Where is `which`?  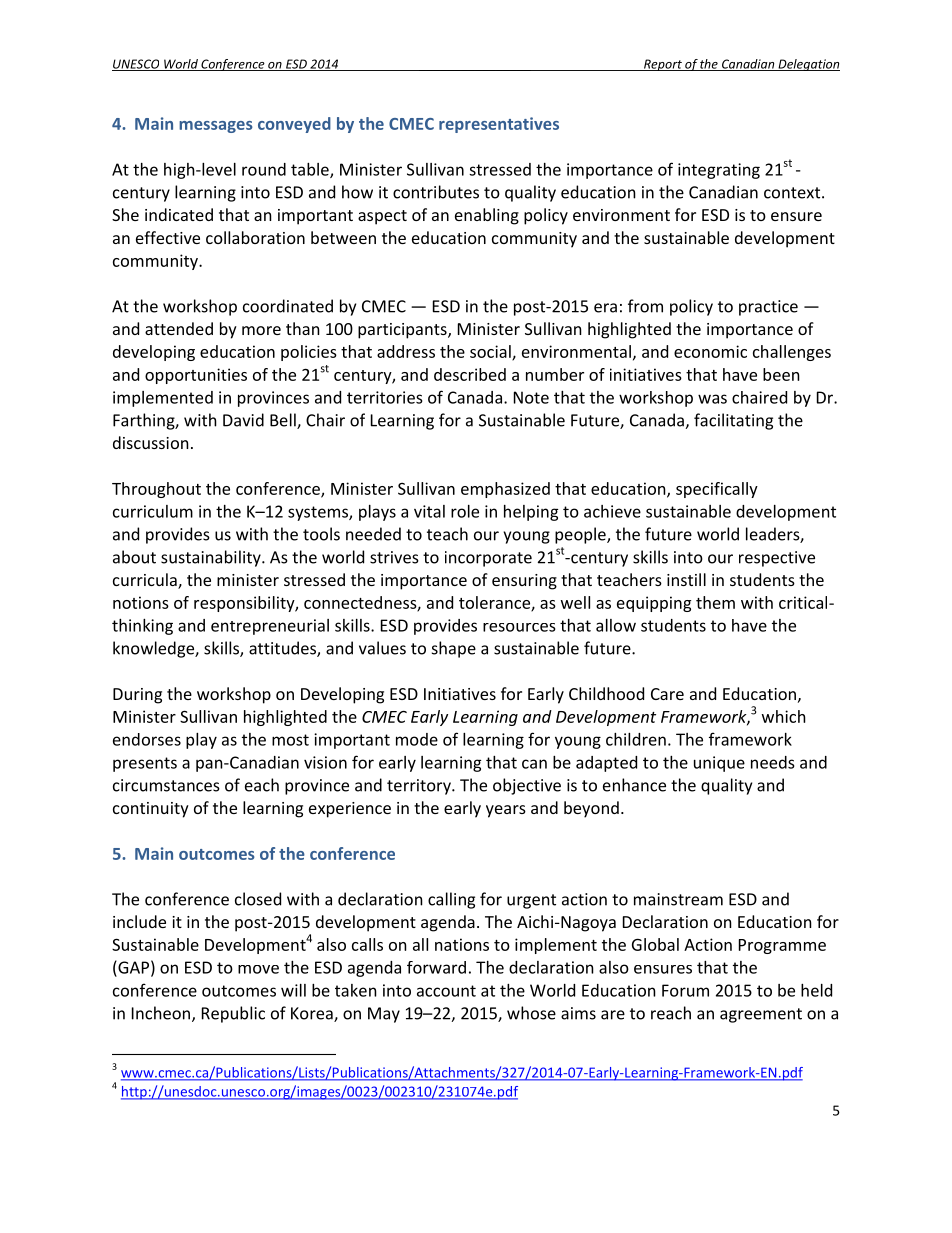
which is located at coordinates (784, 716).
